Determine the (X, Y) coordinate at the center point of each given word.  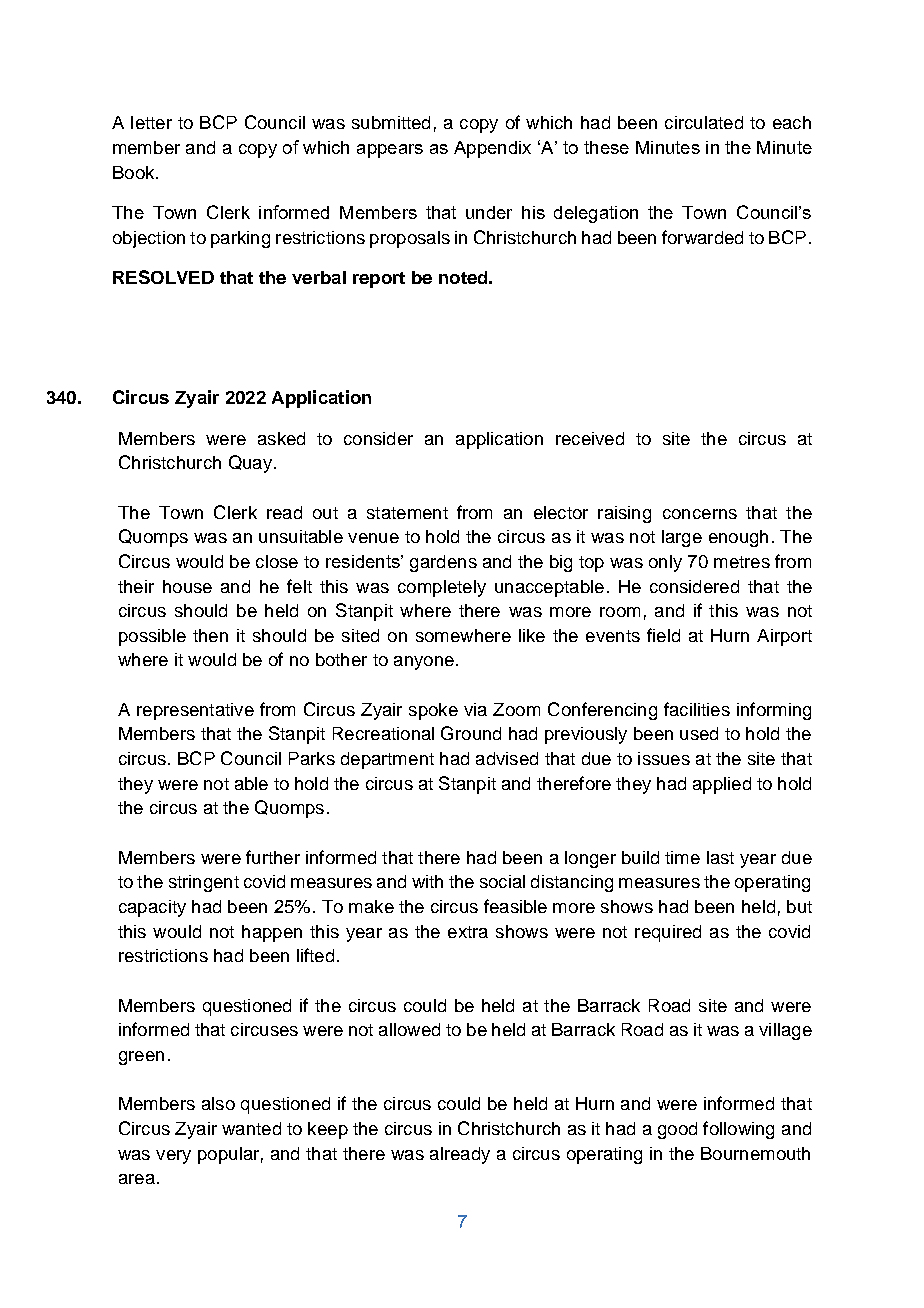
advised (507, 758)
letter (151, 122)
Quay (250, 464)
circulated (704, 122)
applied (722, 785)
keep (328, 1130)
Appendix (492, 149)
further (273, 857)
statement (407, 513)
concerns (700, 514)
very (173, 1157)
